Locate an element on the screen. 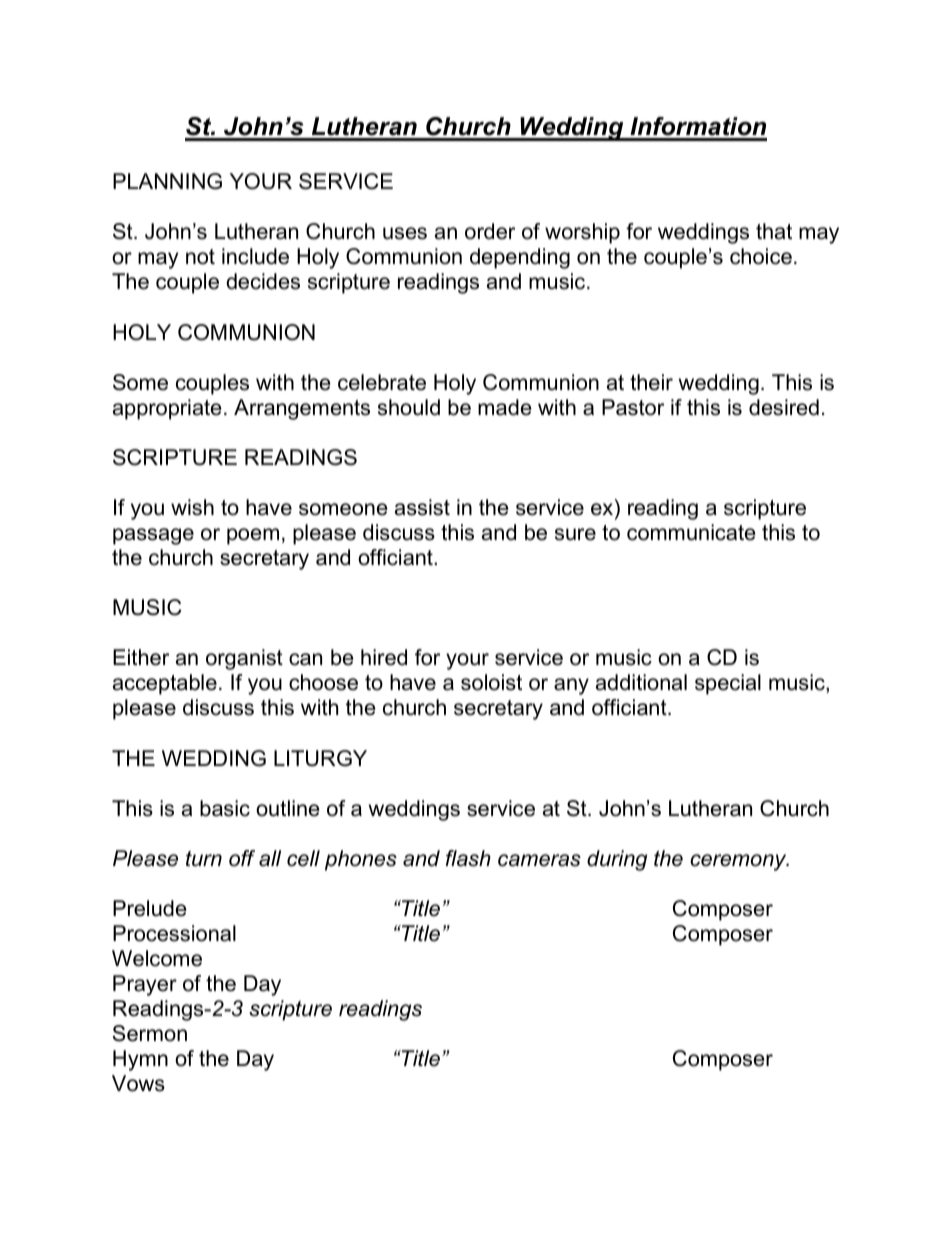  order is located at coordinates (490, 231).
